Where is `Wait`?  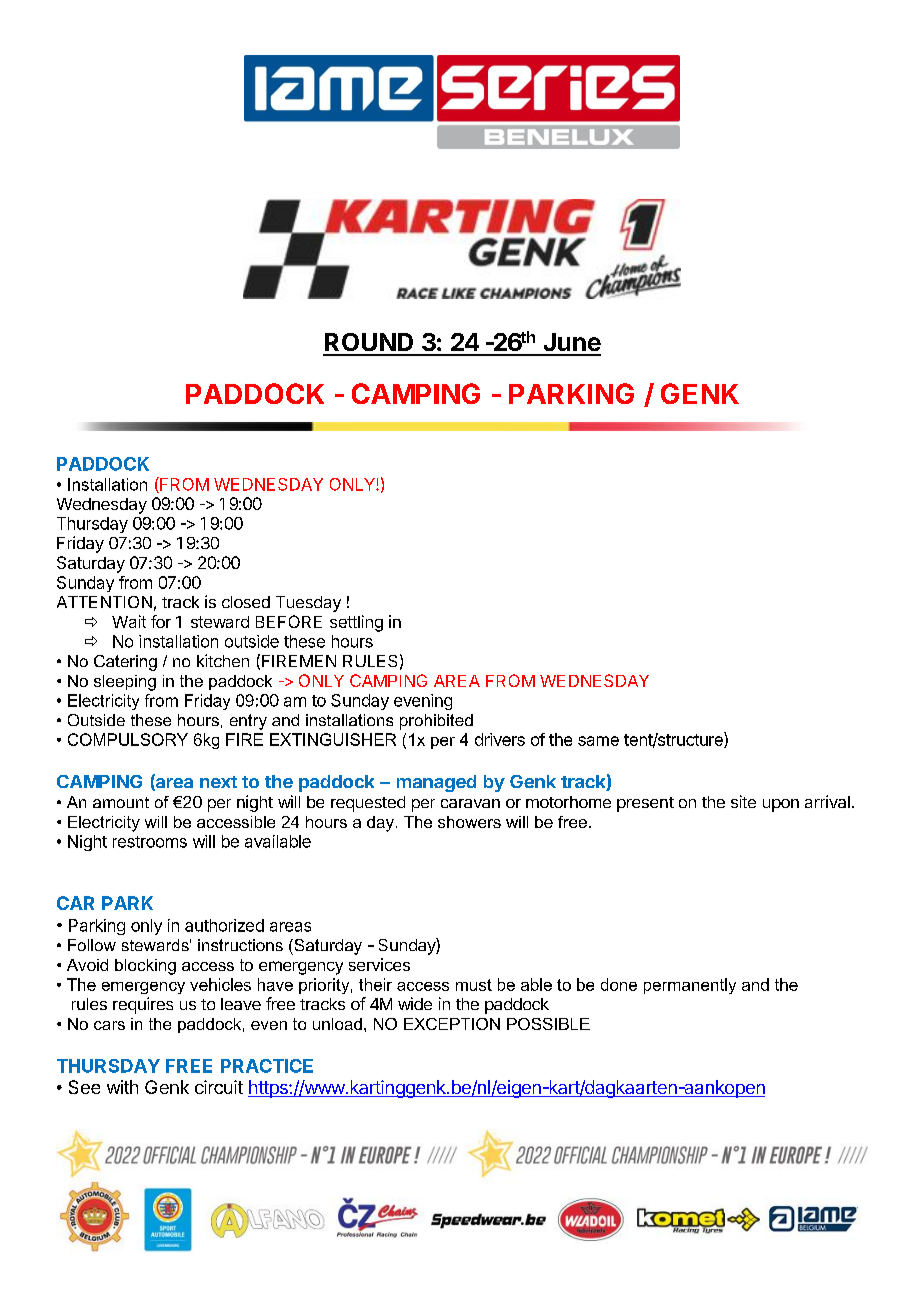
Wait is located at coordinates (129, 621).
